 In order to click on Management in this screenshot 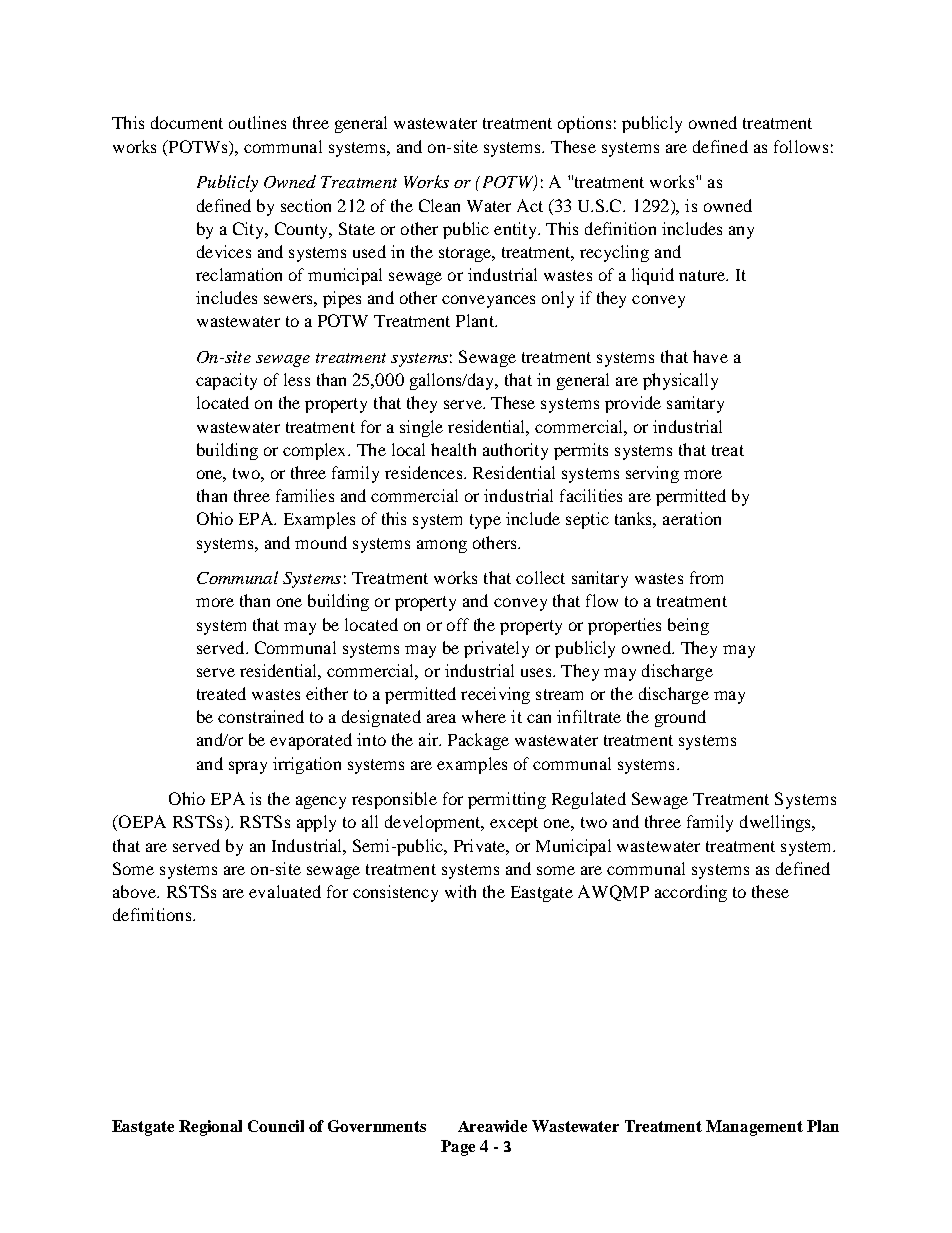, I will do `click(754, 1128)`.
